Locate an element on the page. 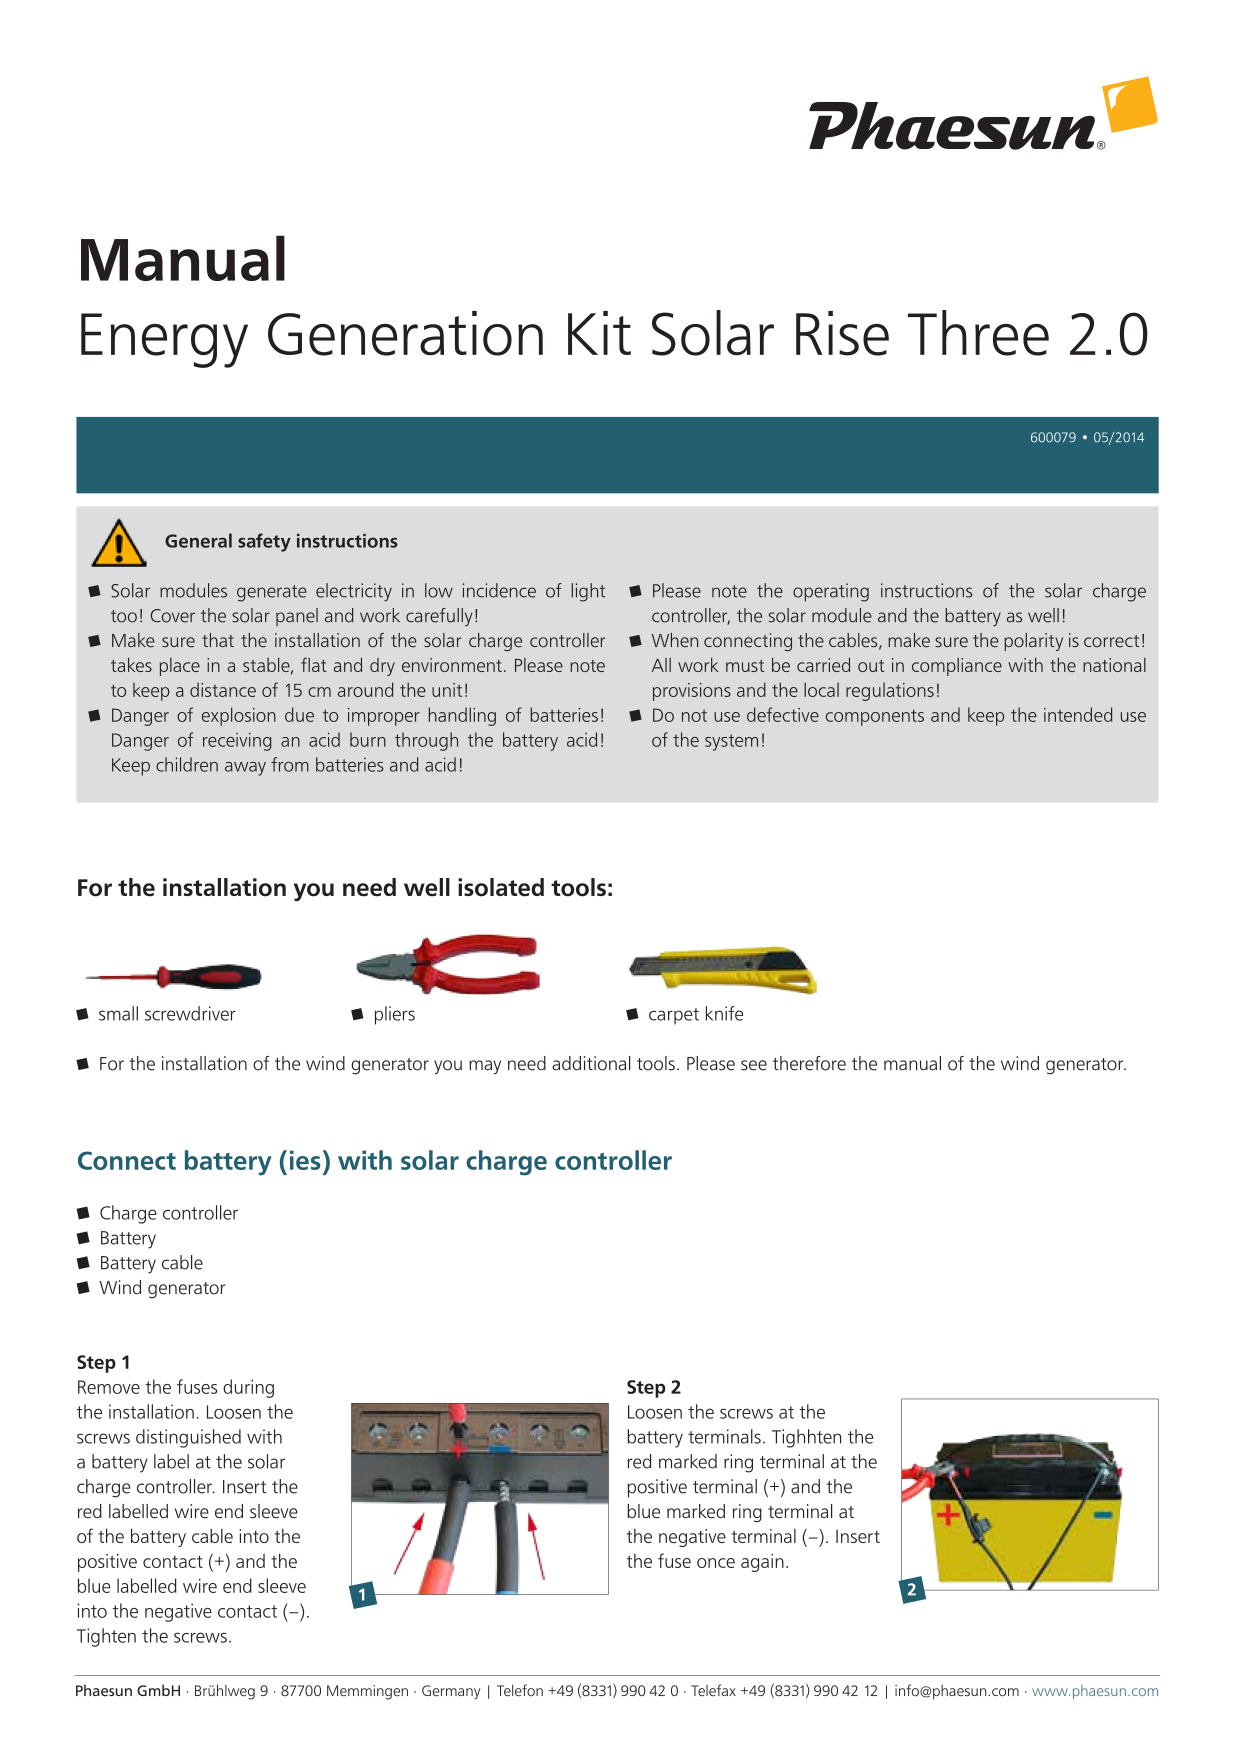 The image size is (1235, 1746). Energy is located at coordinates (164, 340).
